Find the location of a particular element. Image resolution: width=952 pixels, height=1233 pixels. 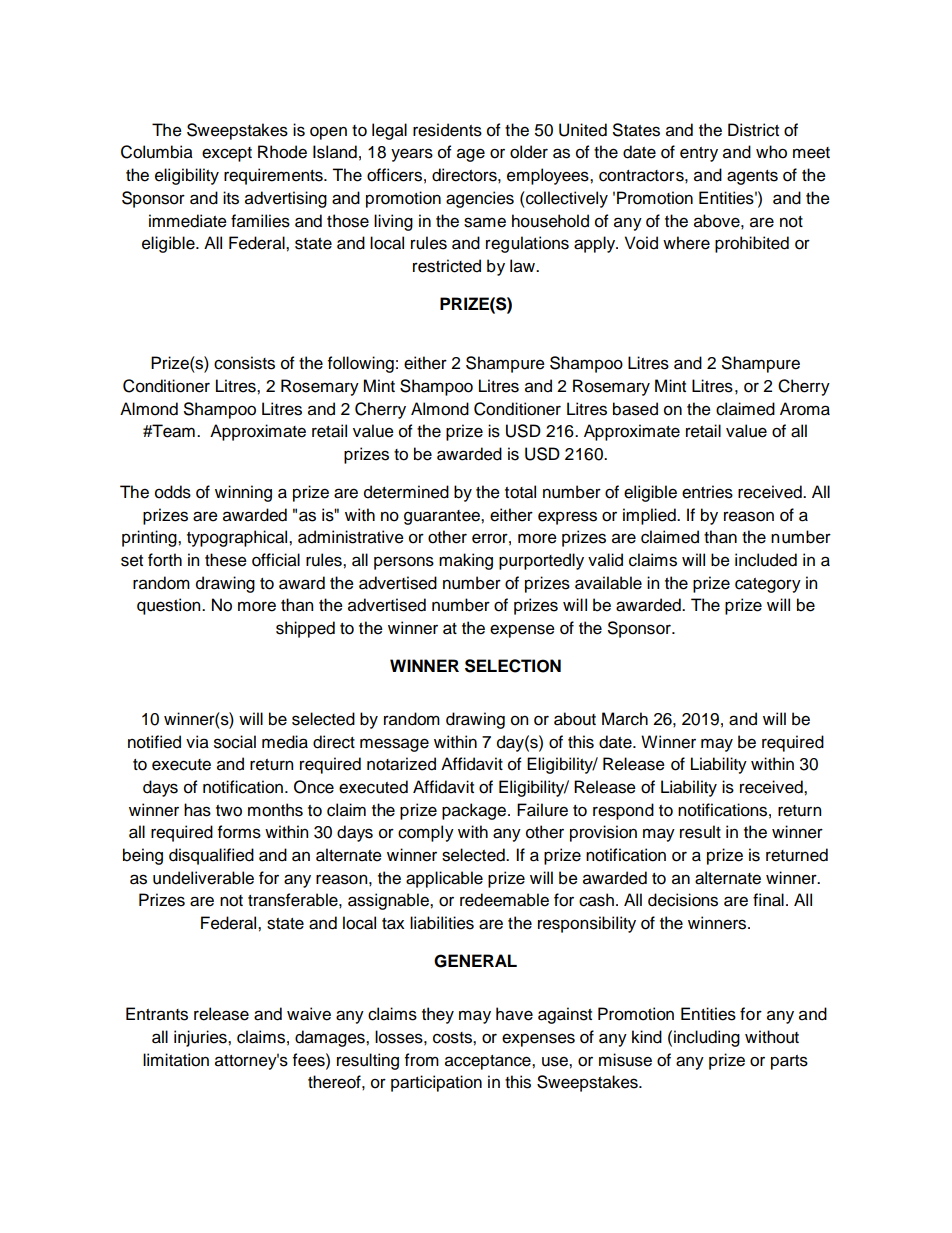

residents is located at coordinates (447, 130).
